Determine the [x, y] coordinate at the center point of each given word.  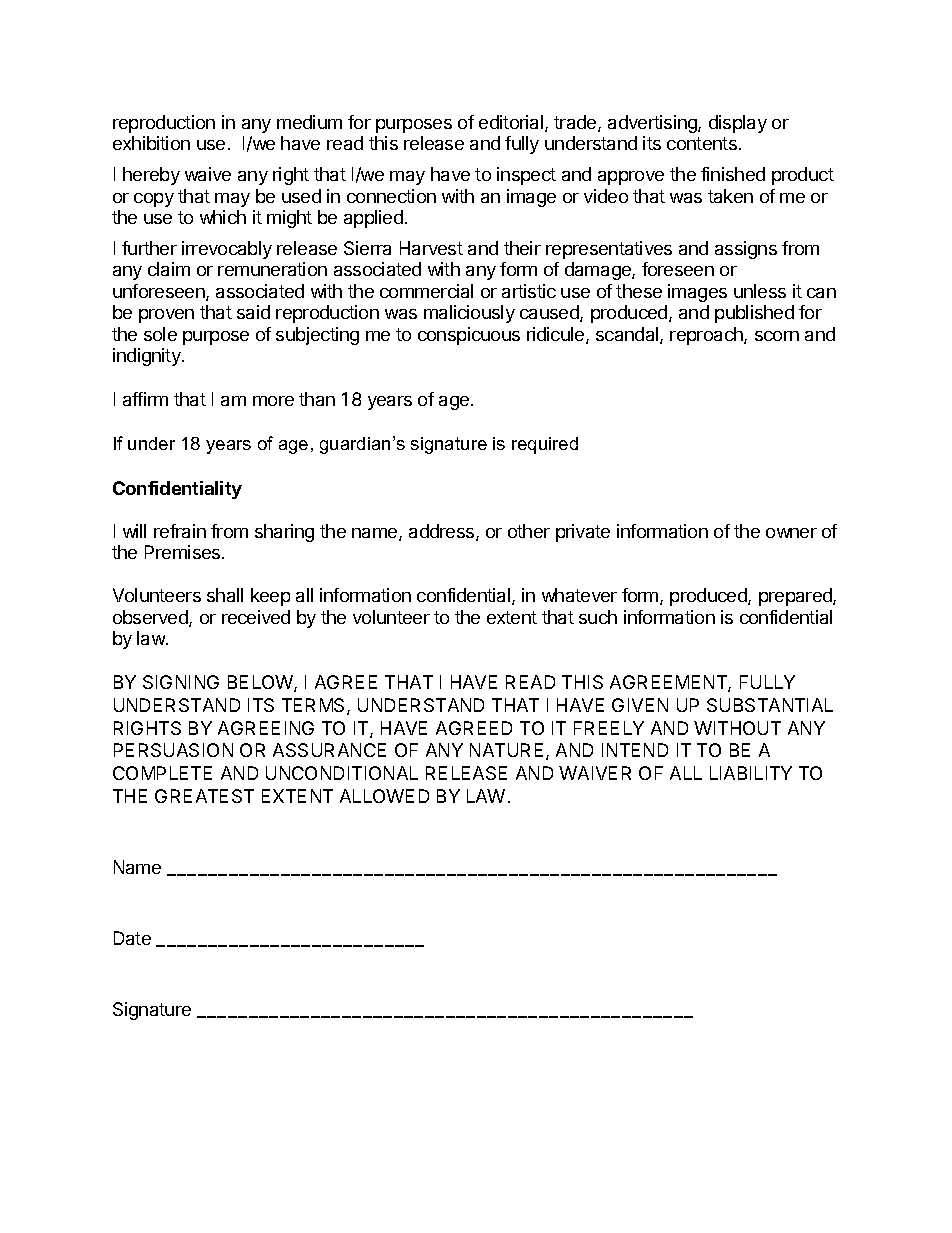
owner [791, 533]
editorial [512, 123]
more [273, 401]
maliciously [469, 314]
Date [132, 938]
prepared [796, 597]
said [253, 312]
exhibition [151, 143]
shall [225, 595]
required [545, 445]
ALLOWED [384, 796]
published [754, 314]
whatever [579, 595]
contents [702, 143]
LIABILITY [751, 773]
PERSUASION [173, 750]
